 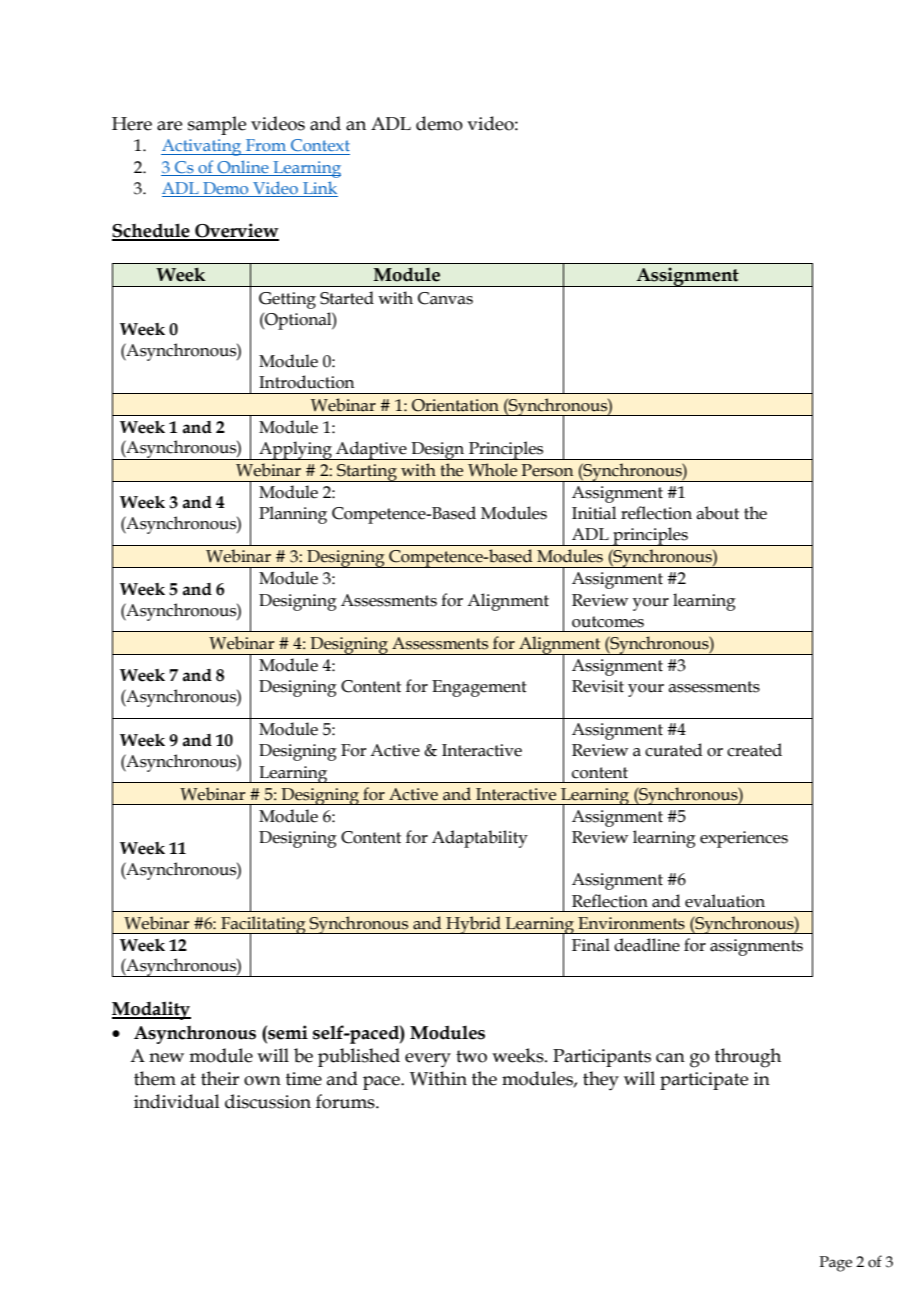 I want to click on Context, so click(x=320, y=145).
